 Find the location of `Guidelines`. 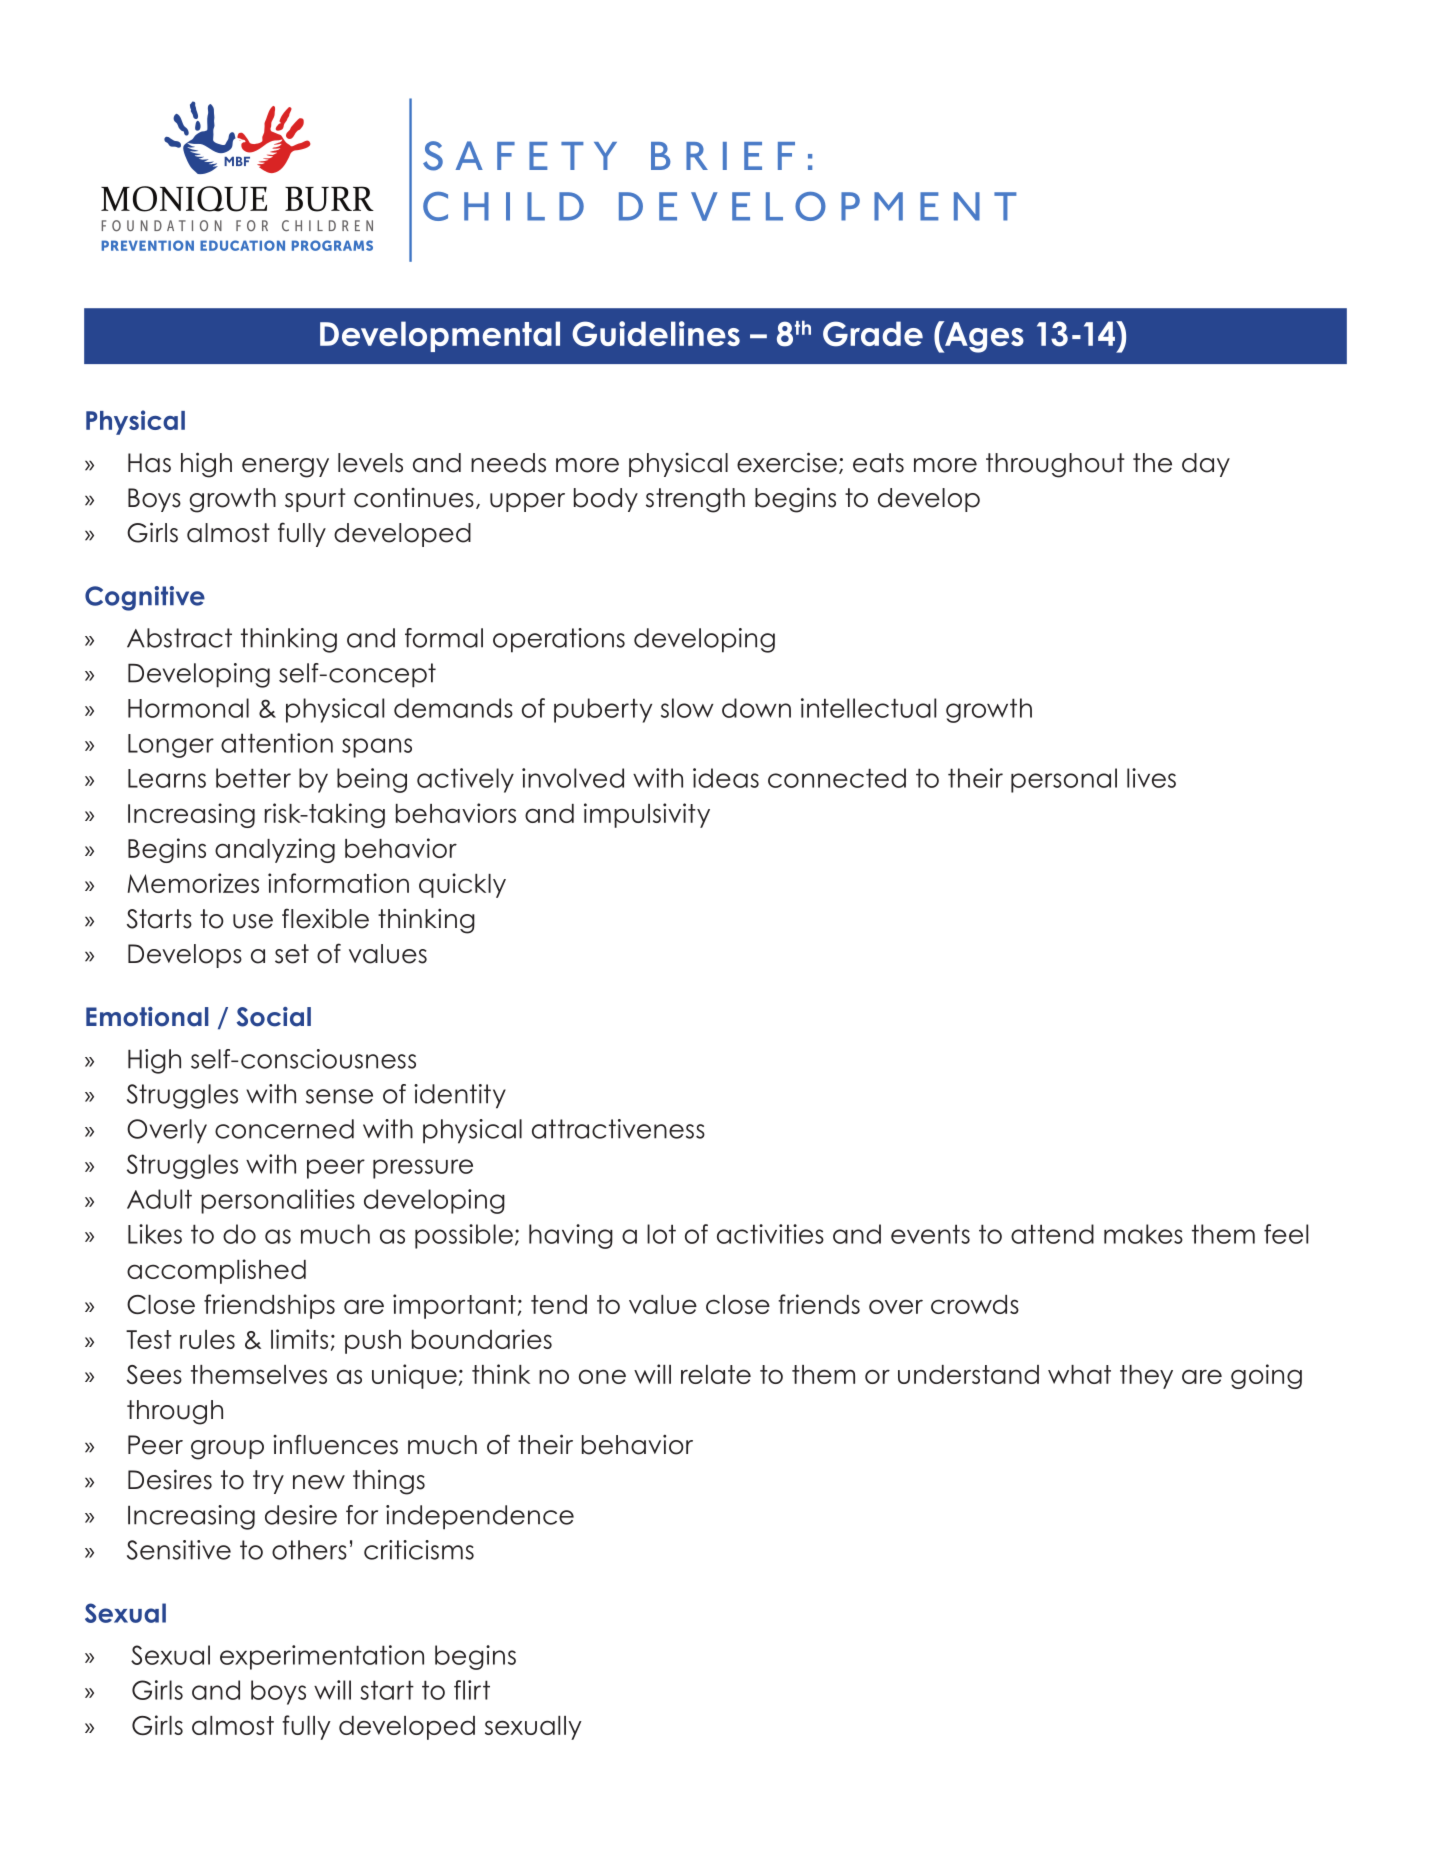

Guidelines is located at coordinates (656, 334).
